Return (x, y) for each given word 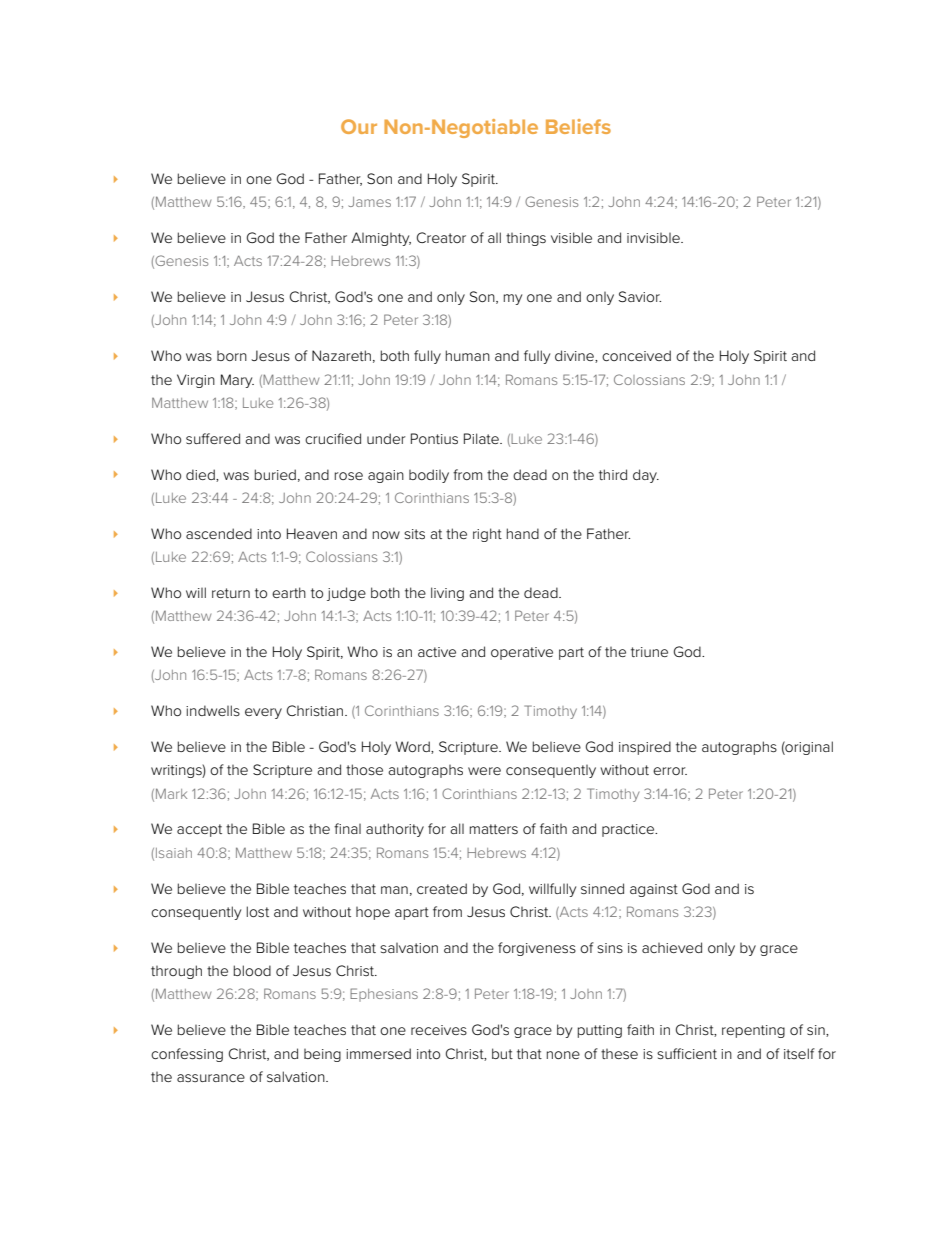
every (263, 713)
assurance (211, 1078)
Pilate (482, 438)
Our (359, 126)
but (502, 1053)
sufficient (687, 1053)
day (646, 476)
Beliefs (578, 126)
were (484, 771)
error (670, 771)
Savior (640, 296)
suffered (213, 438)
